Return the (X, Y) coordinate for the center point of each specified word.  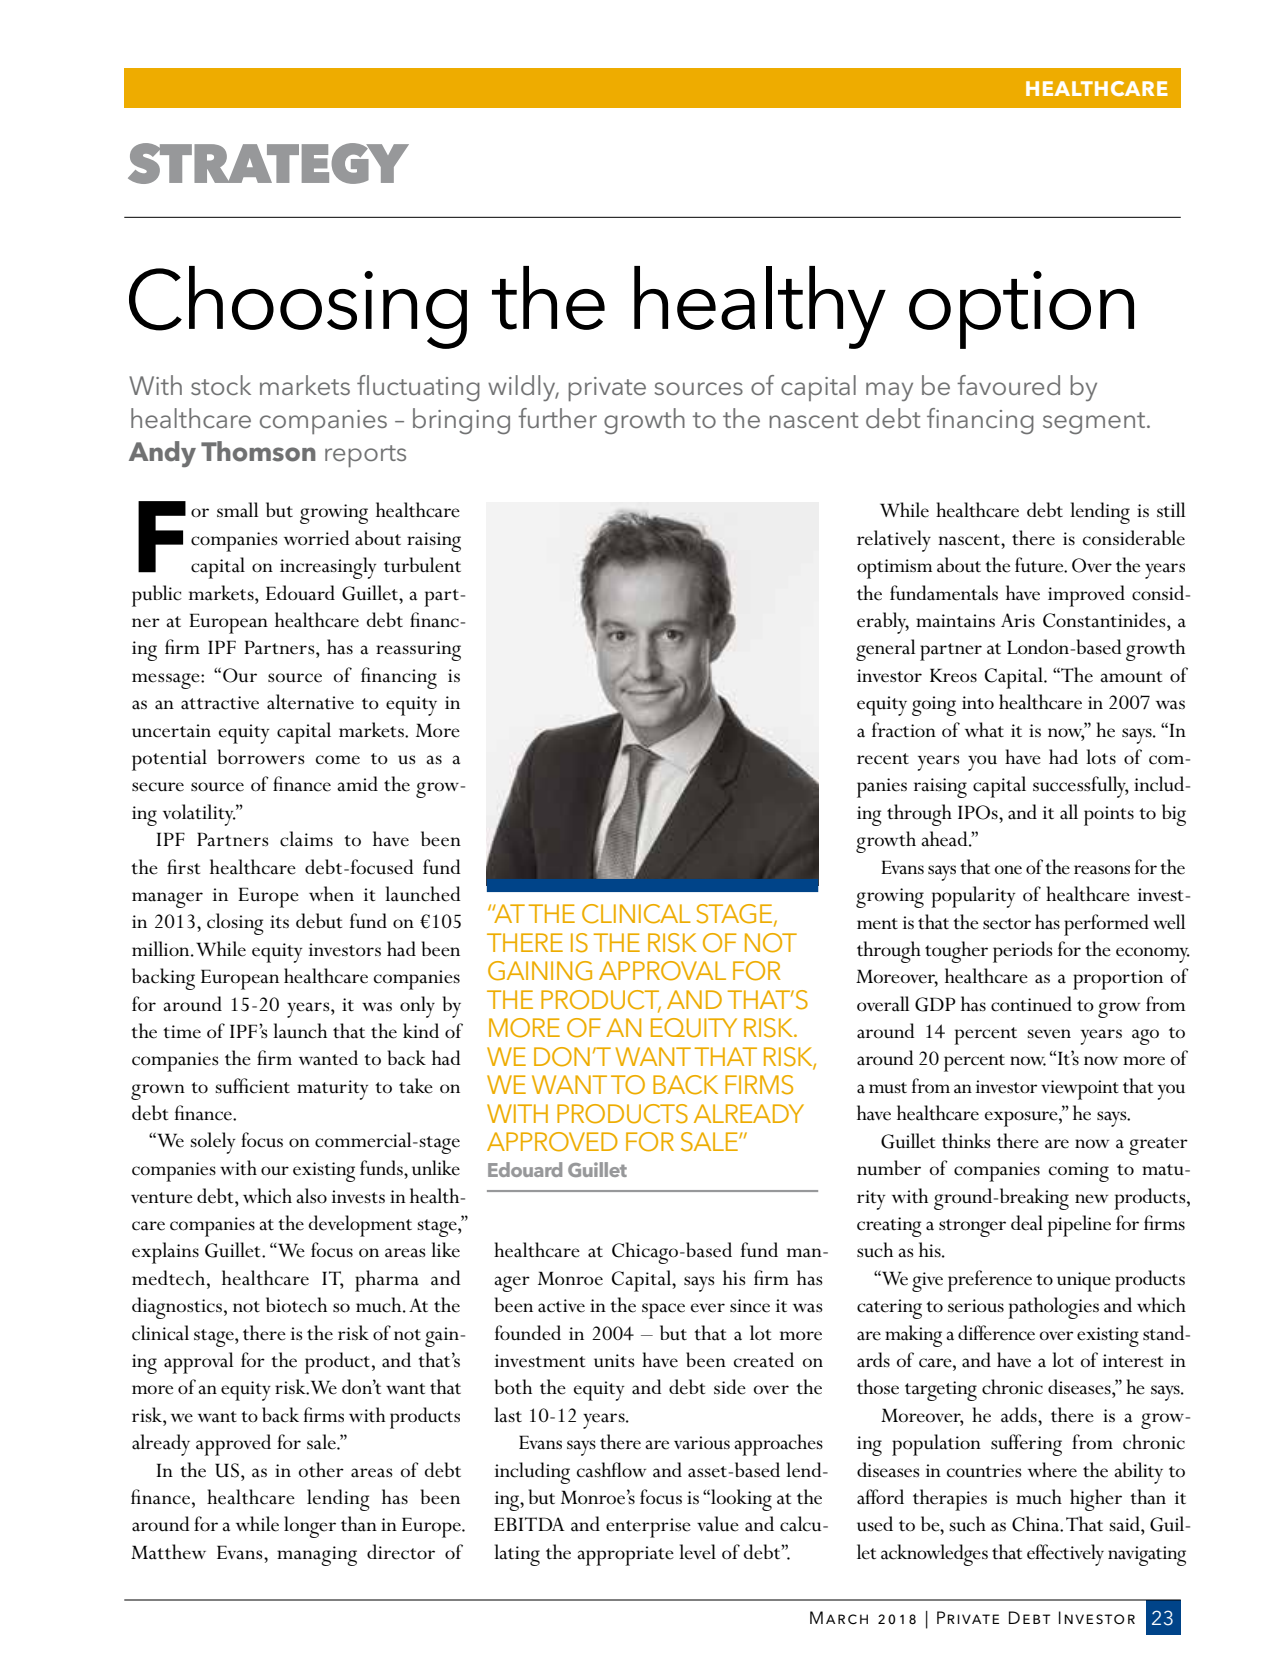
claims (306, 839)
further (557, 418)
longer (310, 1527)
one (1008, 870)
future (1040, 565)
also (311, 1196)
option (1021, 310)
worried (317, 538)
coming (1079, 1172)
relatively (894, 541)
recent (883, 759)
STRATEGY (268, 163)
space (663, 1311)
